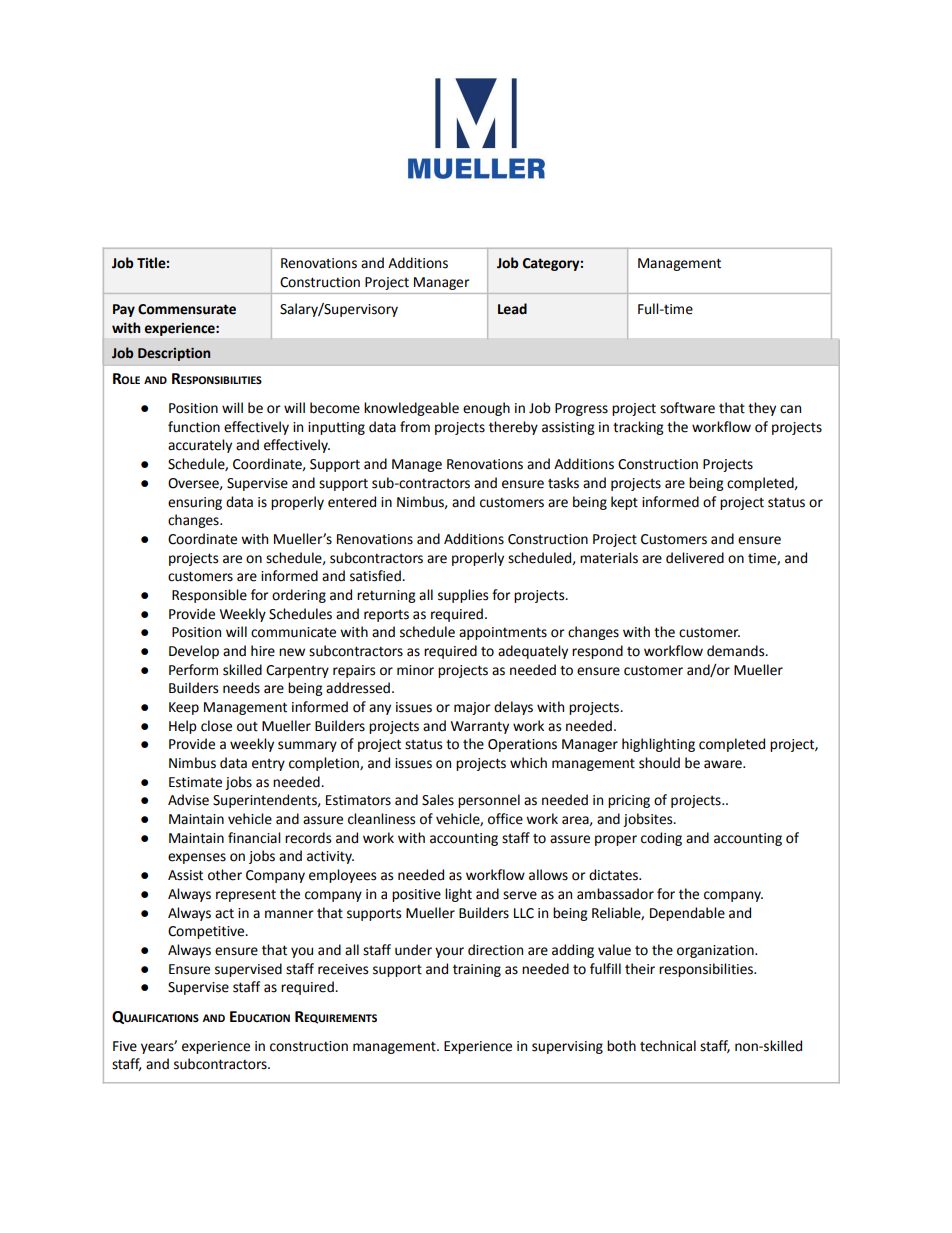  I want to click on Responsible, so click(209, 596).
